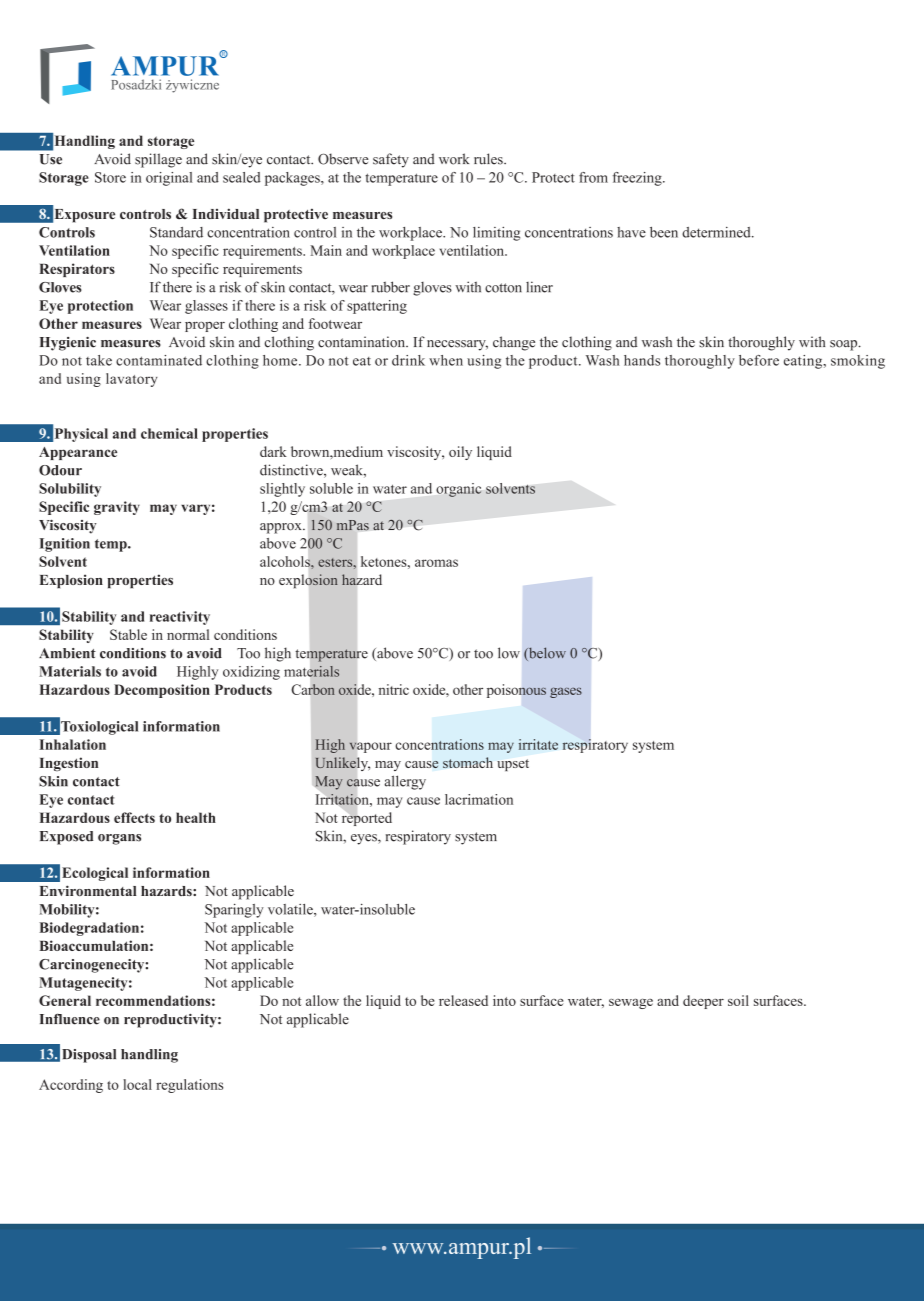 The width and height of the image is (924, 1301). I want to click on gravity, so click(117, 508).
